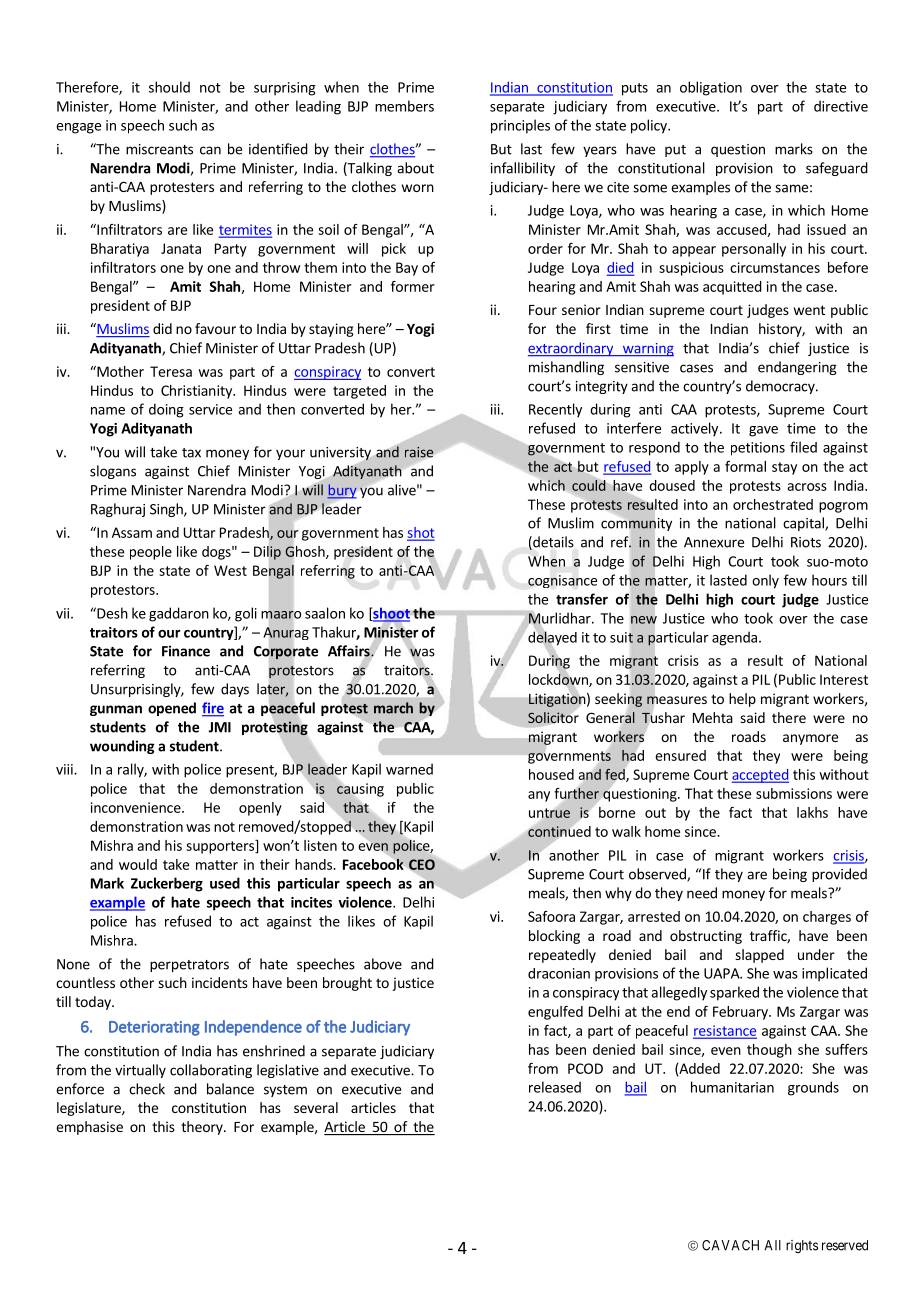 The width and height of the page is (924, 1308). I want to click on theory, so click(203, 1128).
